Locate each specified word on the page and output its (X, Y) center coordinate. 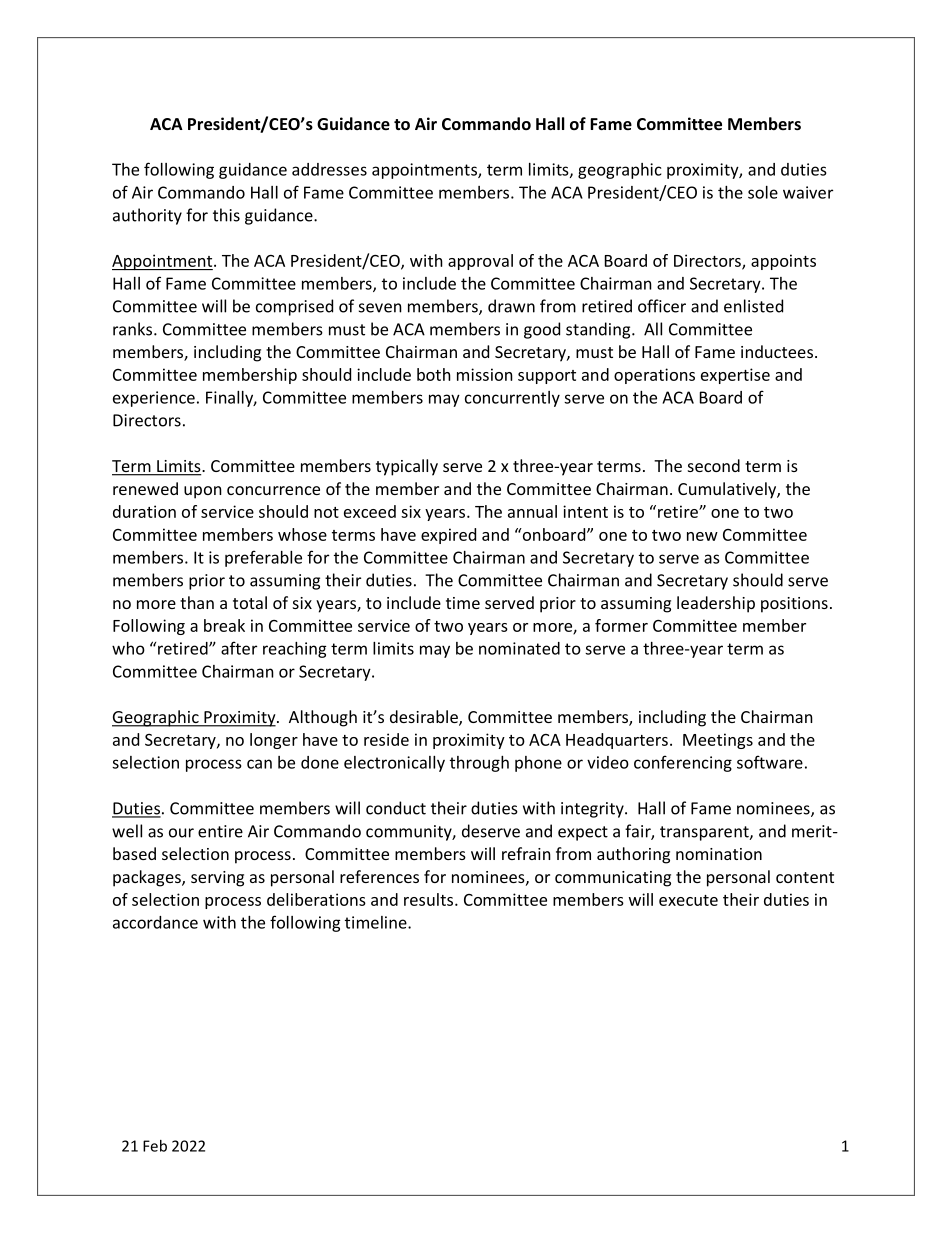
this (226, 215)
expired (448, 536)
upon (203, 492)
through (479, 764)
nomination (719, 854)
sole (763, 192)
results (430, 899)
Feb (155, 1146)
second (714, 465)
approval (480, 262)
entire (220, 831)
